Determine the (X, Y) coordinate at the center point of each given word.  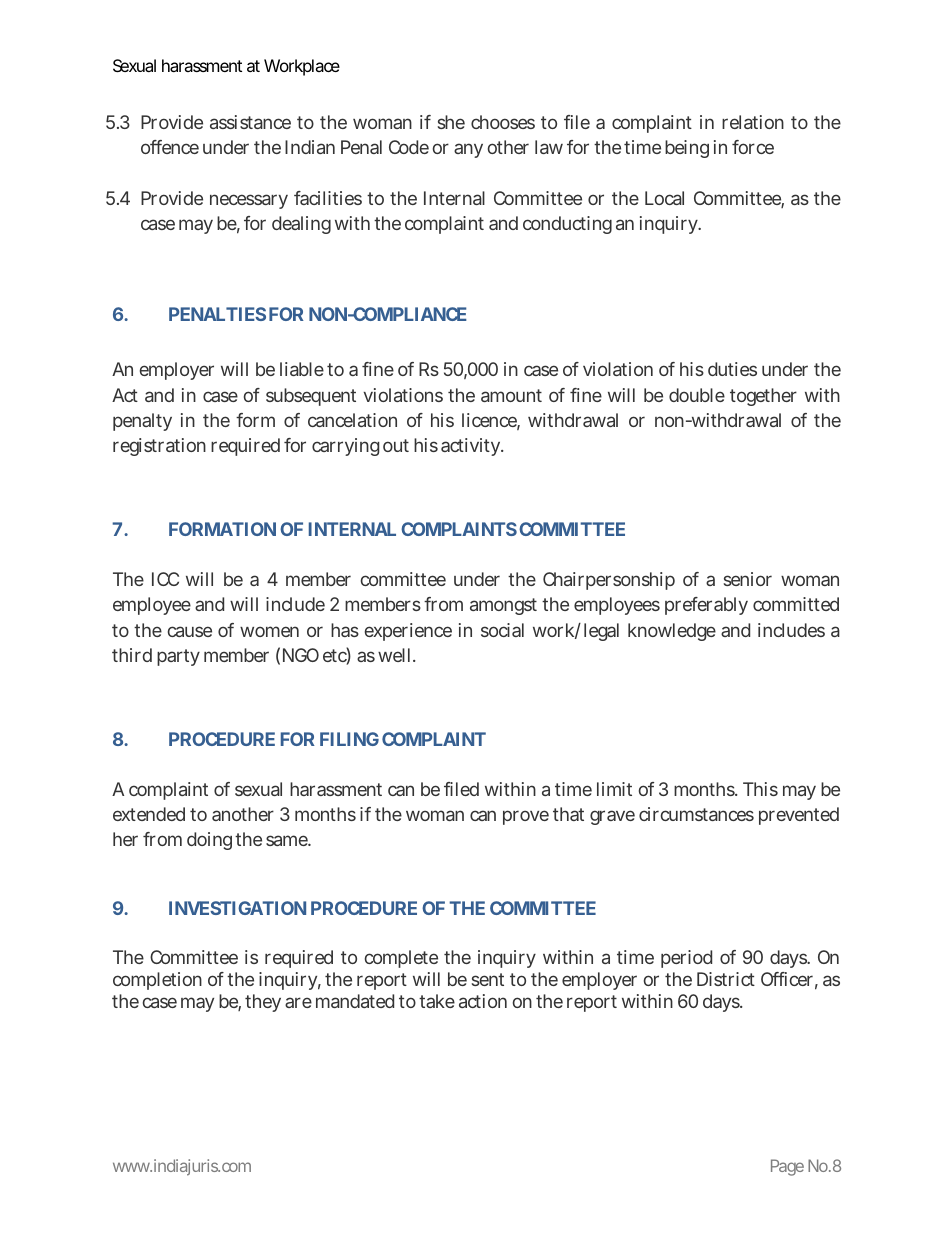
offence (170, 147)
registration (159, 447)
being (687, 149)
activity (470, 447)
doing (209, 841)
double (697, 395)
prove (526, 817)
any (468, 150)
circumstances (696, 814)
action (483, 1001)
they (263, 1003)
